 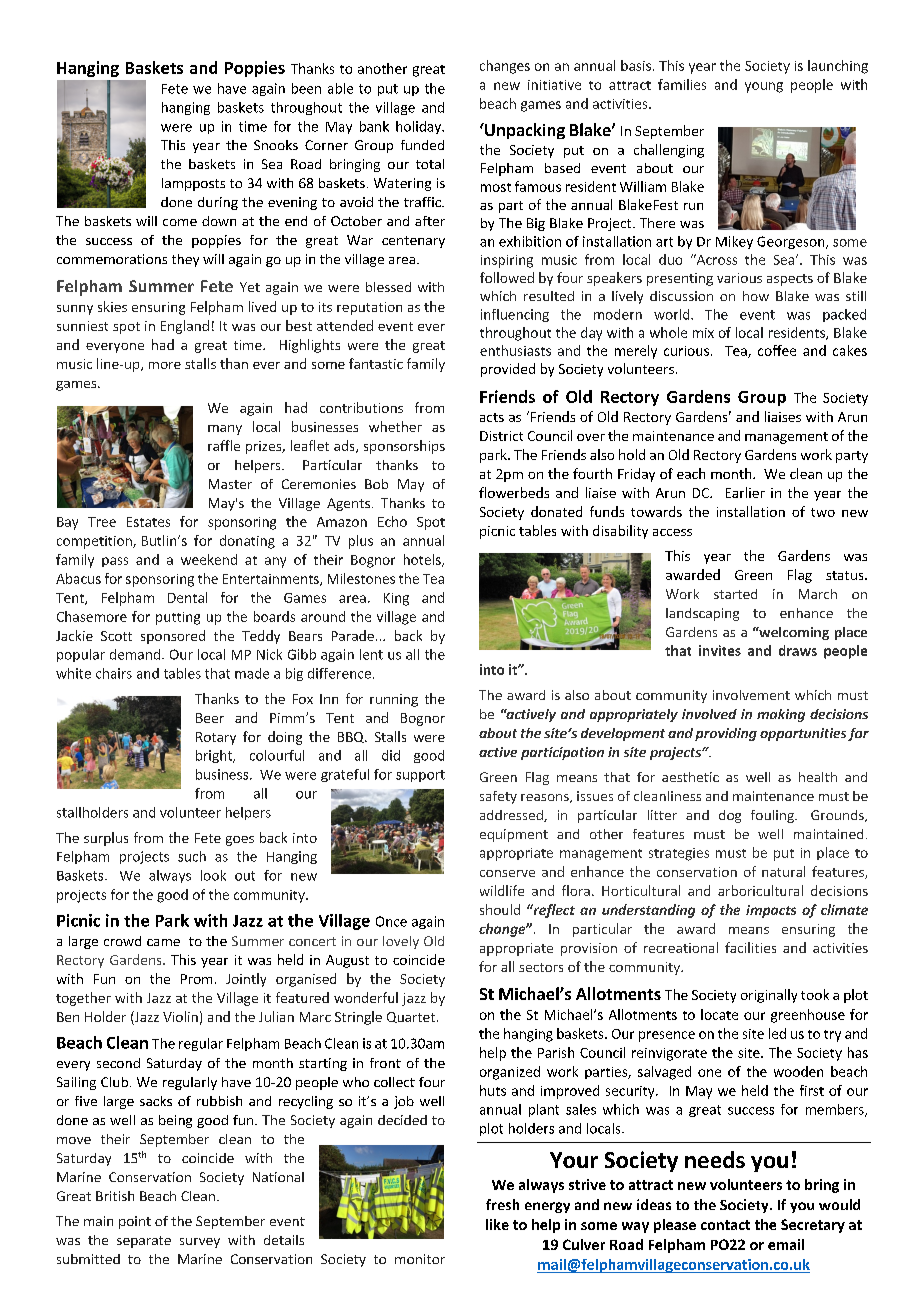 I want to click on draws, so click(x=798, y=650).
